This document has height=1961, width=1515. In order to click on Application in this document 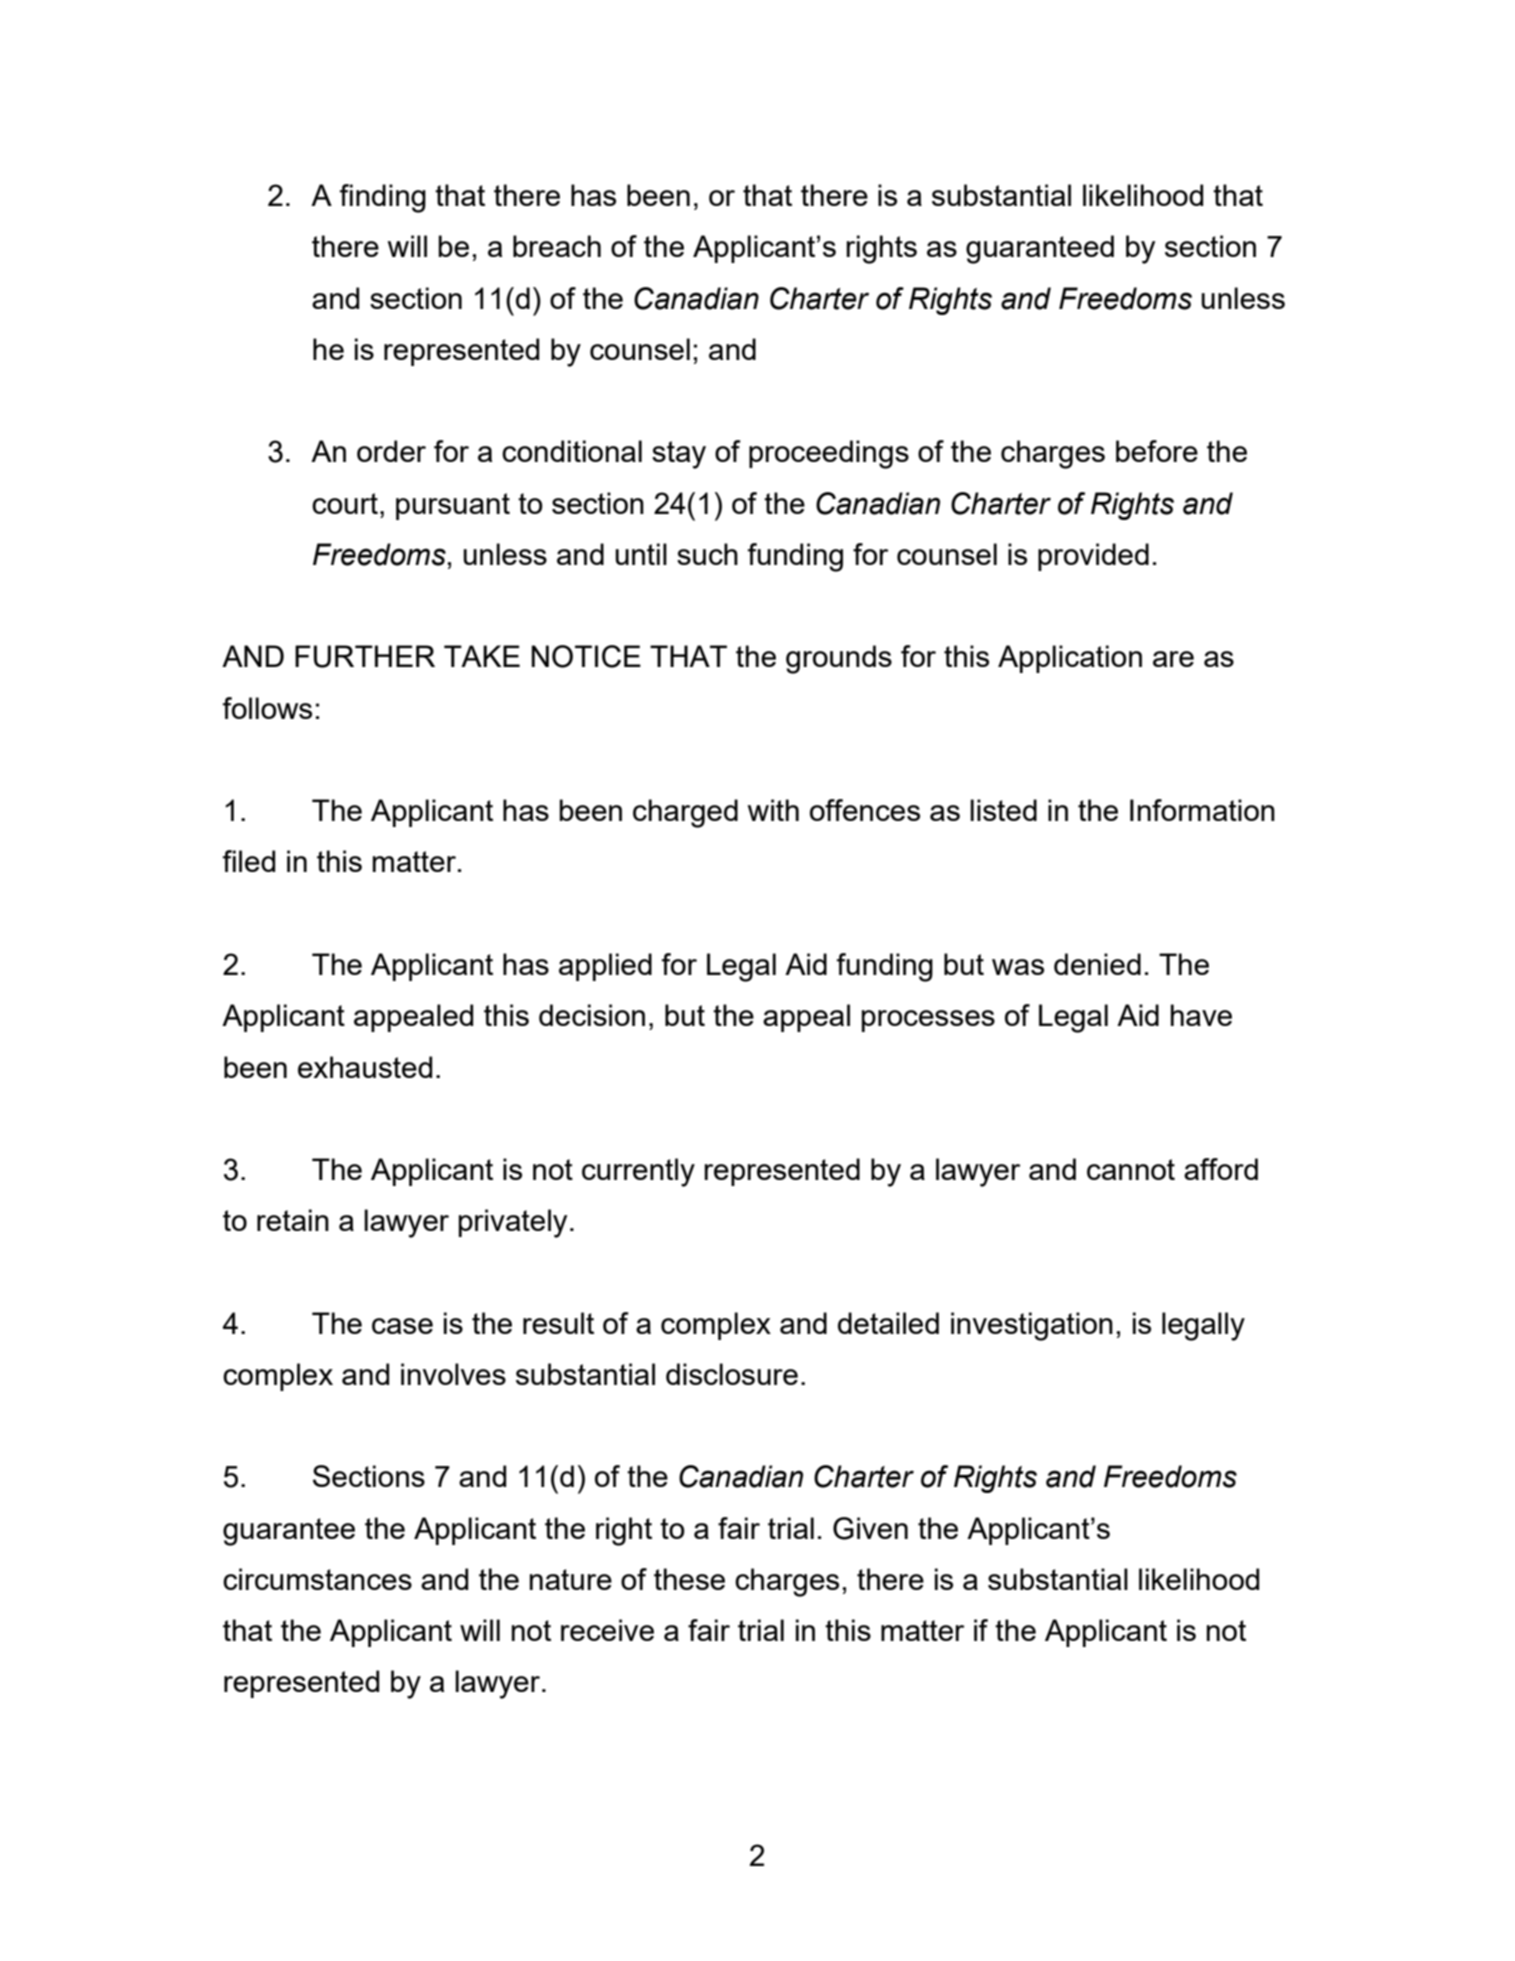, I will do `click(1070, 659)`.
